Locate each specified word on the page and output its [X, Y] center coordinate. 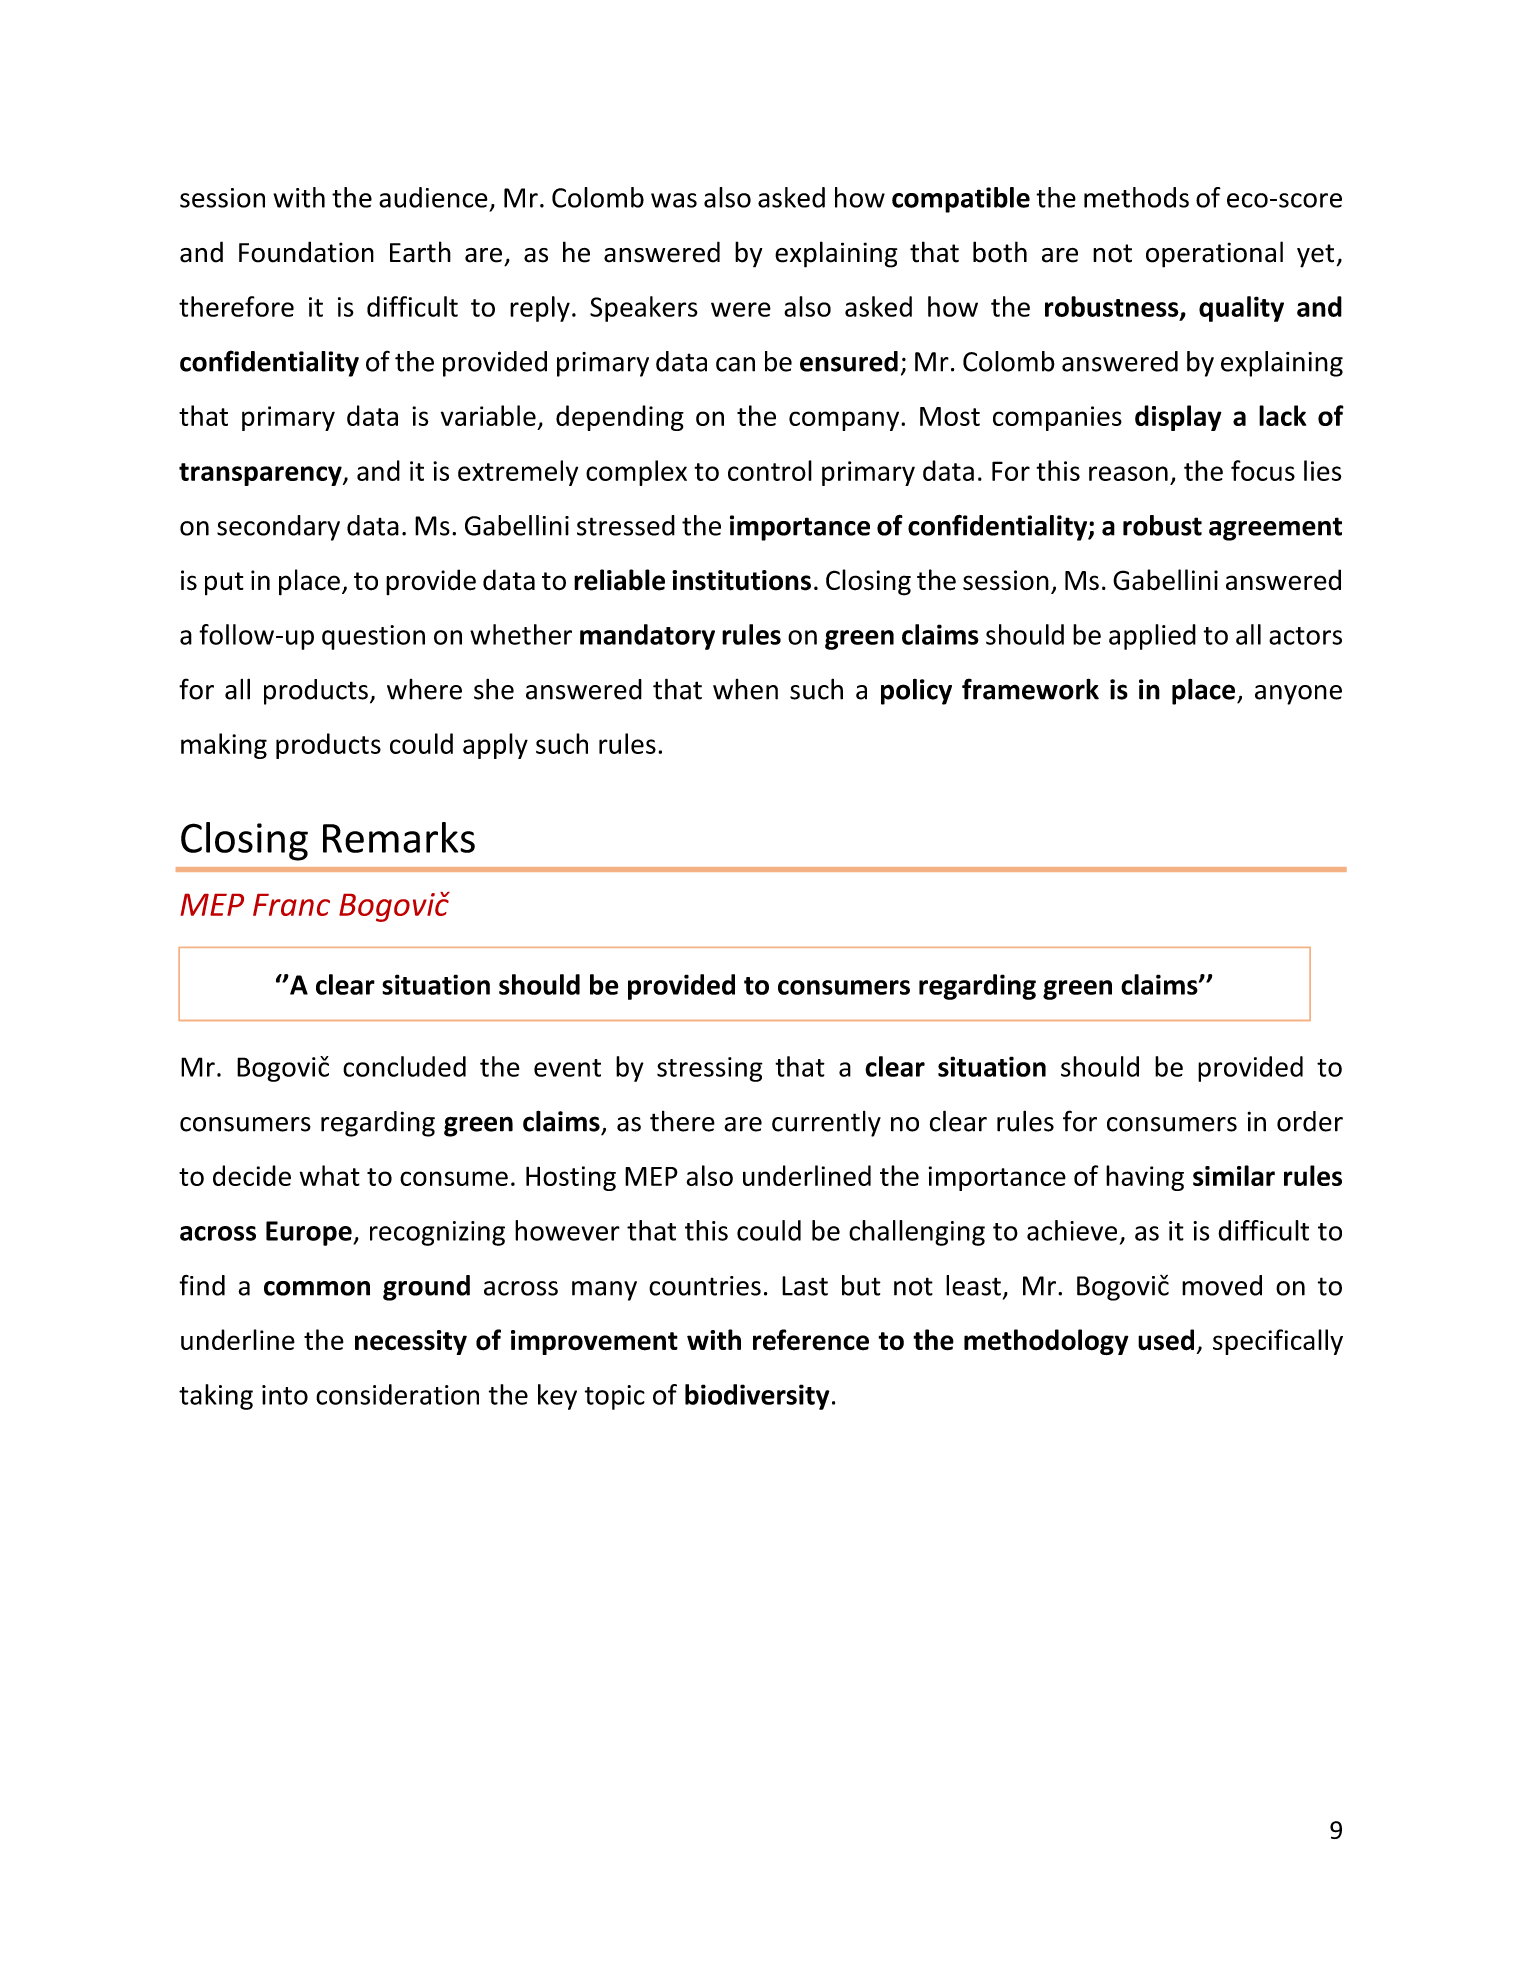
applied [1152, 637]
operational [1214, 254]
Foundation [306, 252]
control [770, 470]
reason [1128, 473]
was [674, 200]
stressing [710, 1069]
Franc [291, 905]
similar [1234, 1175]
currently [826, 1124]
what [329, 1175]
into [285, 1395]
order [1310, 1121]
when [745, 689]
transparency [261, 474]
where [424, 689]
